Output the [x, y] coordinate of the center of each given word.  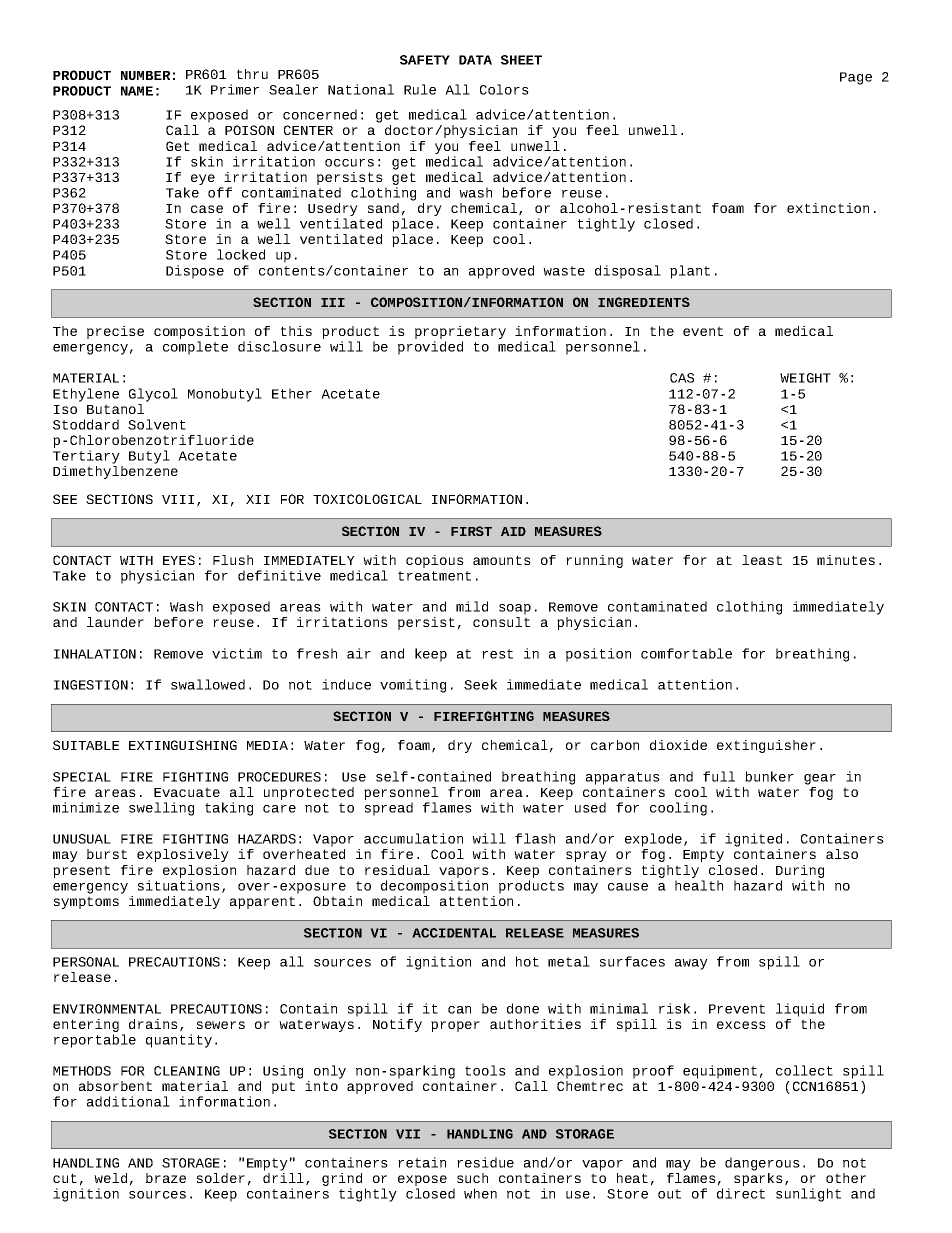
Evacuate [187, 792]
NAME [137, 91]
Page [856, 78]
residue [485, 1162]
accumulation [413, 838]
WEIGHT [805, 378]
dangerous [762, 1164]
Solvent [157, 424]
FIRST [471, 531]
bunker [769, 776]
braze [166, 1178]
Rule [420, 89]
